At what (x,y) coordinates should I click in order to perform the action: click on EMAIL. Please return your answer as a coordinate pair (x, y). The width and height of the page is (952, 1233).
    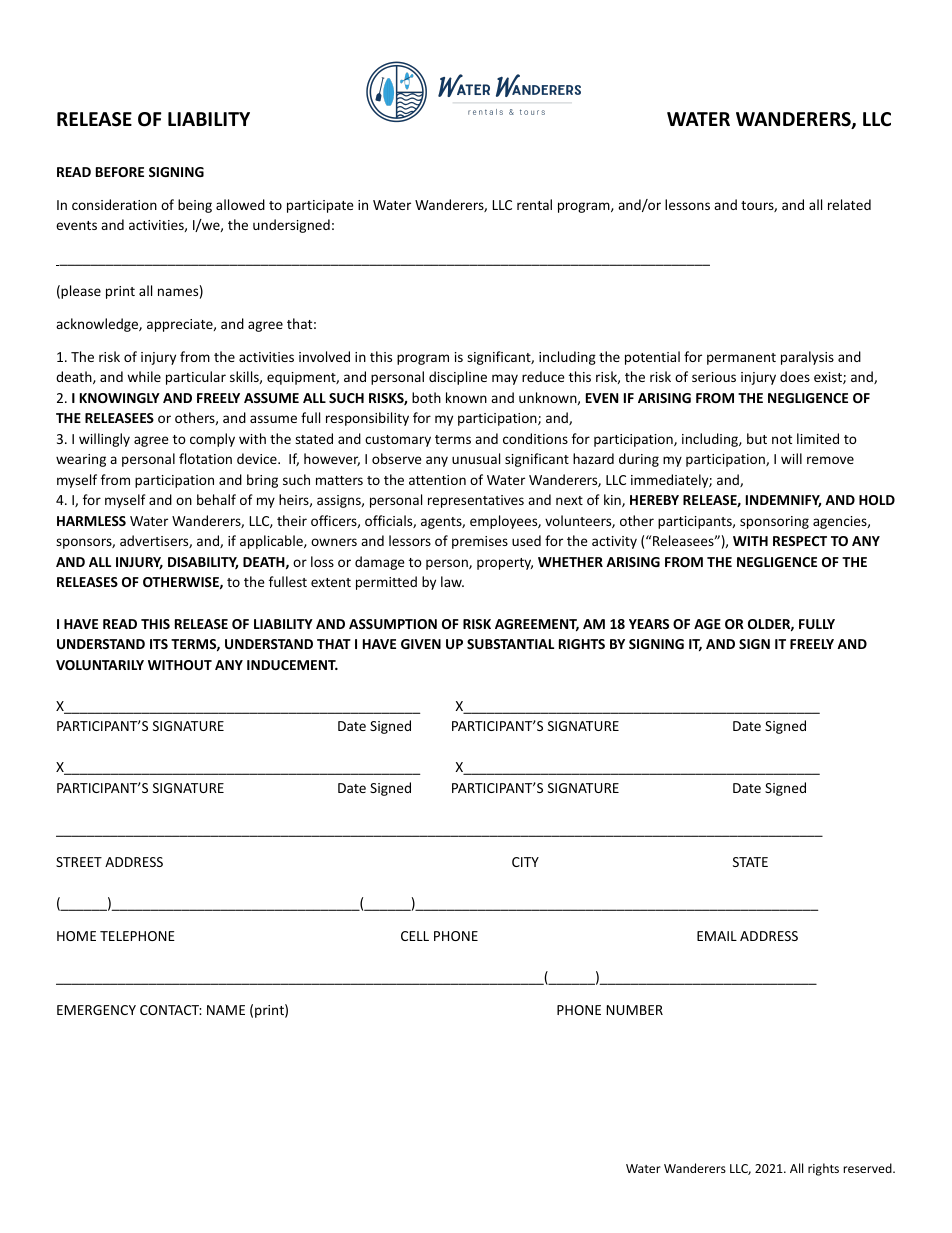
    Looking at the image, I should click on (717, 936).
